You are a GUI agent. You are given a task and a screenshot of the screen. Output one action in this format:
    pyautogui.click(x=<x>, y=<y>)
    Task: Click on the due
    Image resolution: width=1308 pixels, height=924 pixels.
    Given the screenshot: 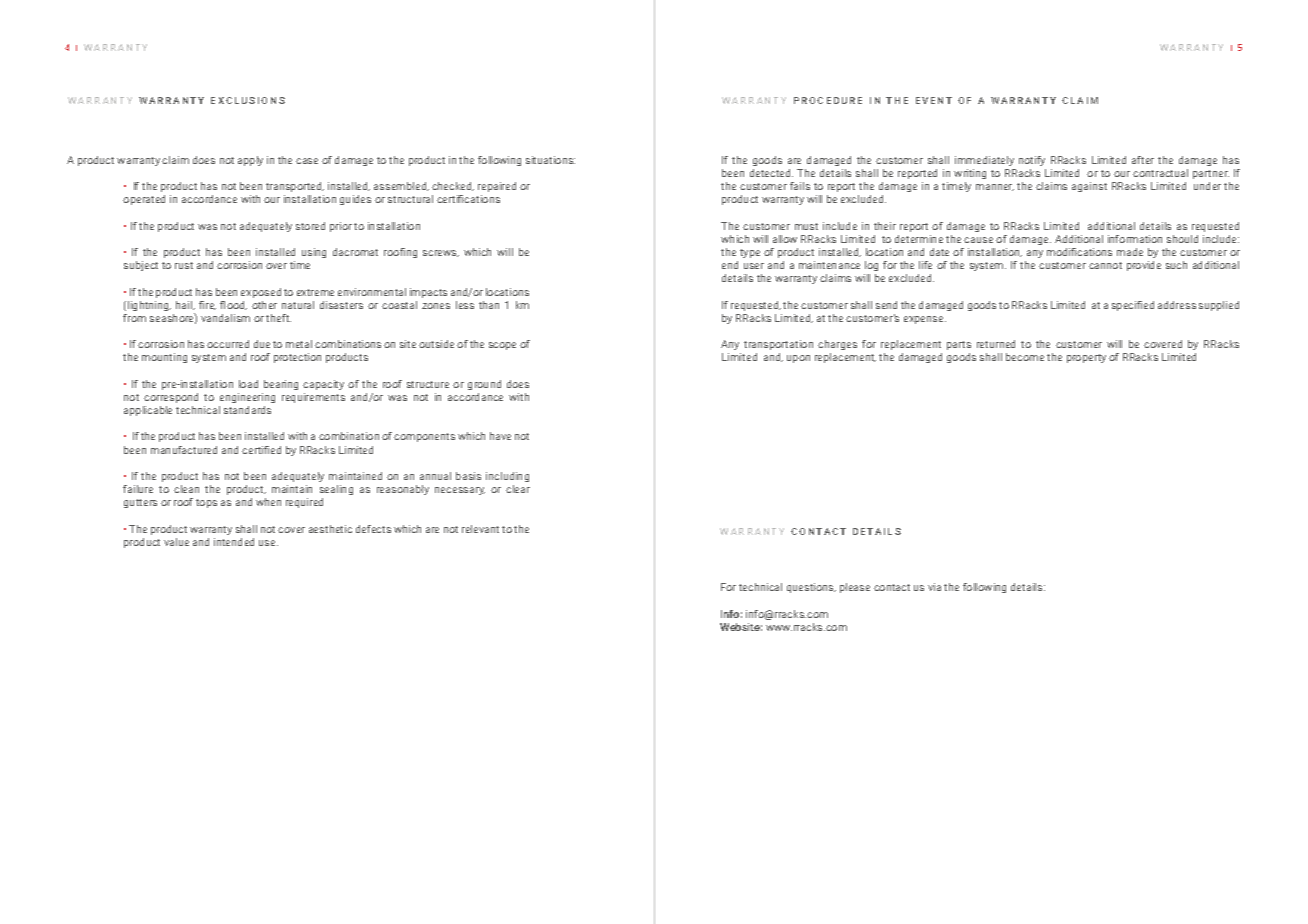 What is the action you would take?
    pyautogui.click(x=262, y=344)
